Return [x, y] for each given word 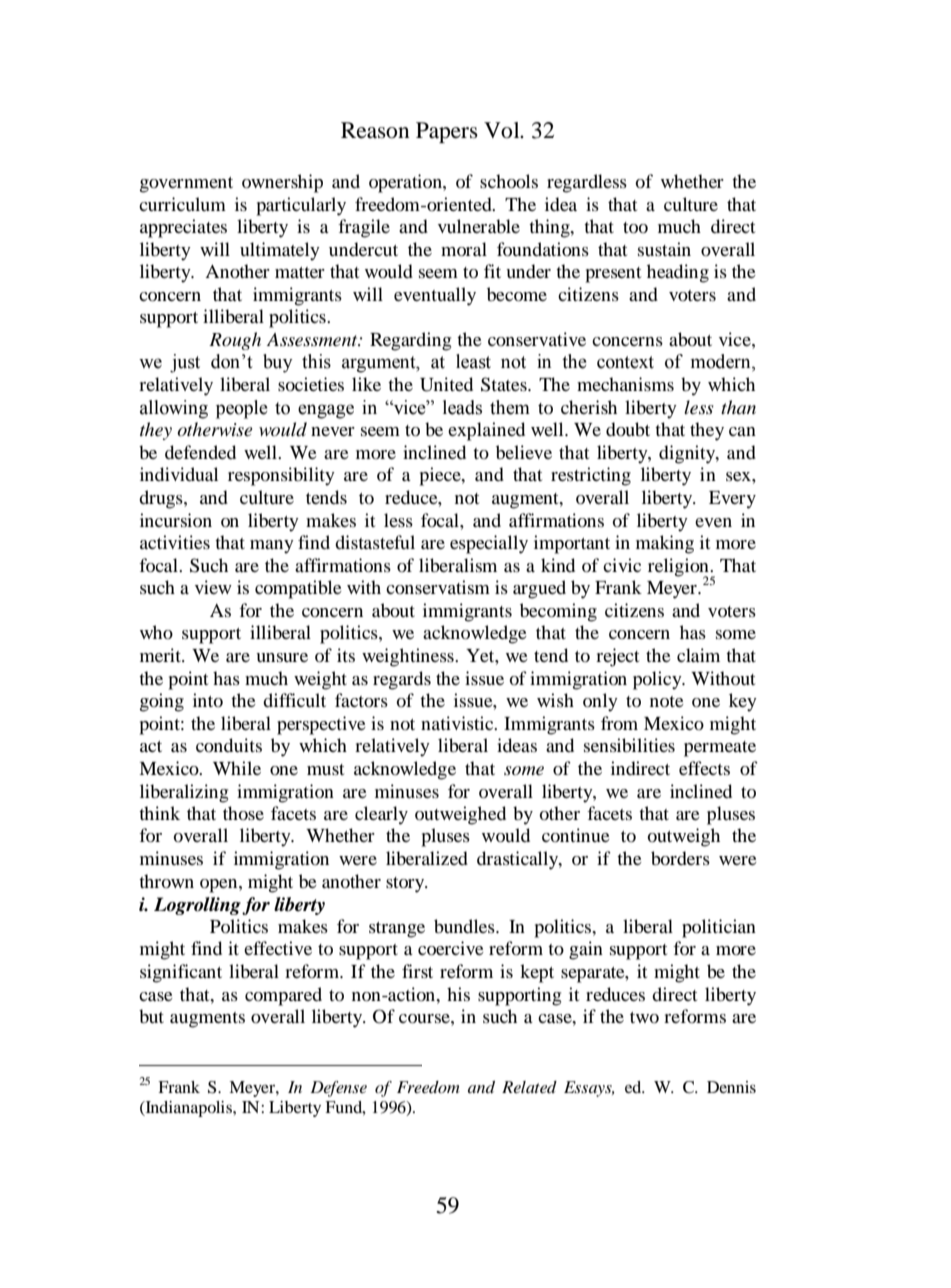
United [446, 384]
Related [529, 1087]
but [151, 1016]
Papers [447, 132]
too [635, 228]
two [644, 1017]
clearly [381, 815]
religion [679, 568]
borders [680, 858]
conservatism [438, 587]
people [242, 409]
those [243, 813]
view [213, 587]
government [186, 185]
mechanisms [625, 384]
